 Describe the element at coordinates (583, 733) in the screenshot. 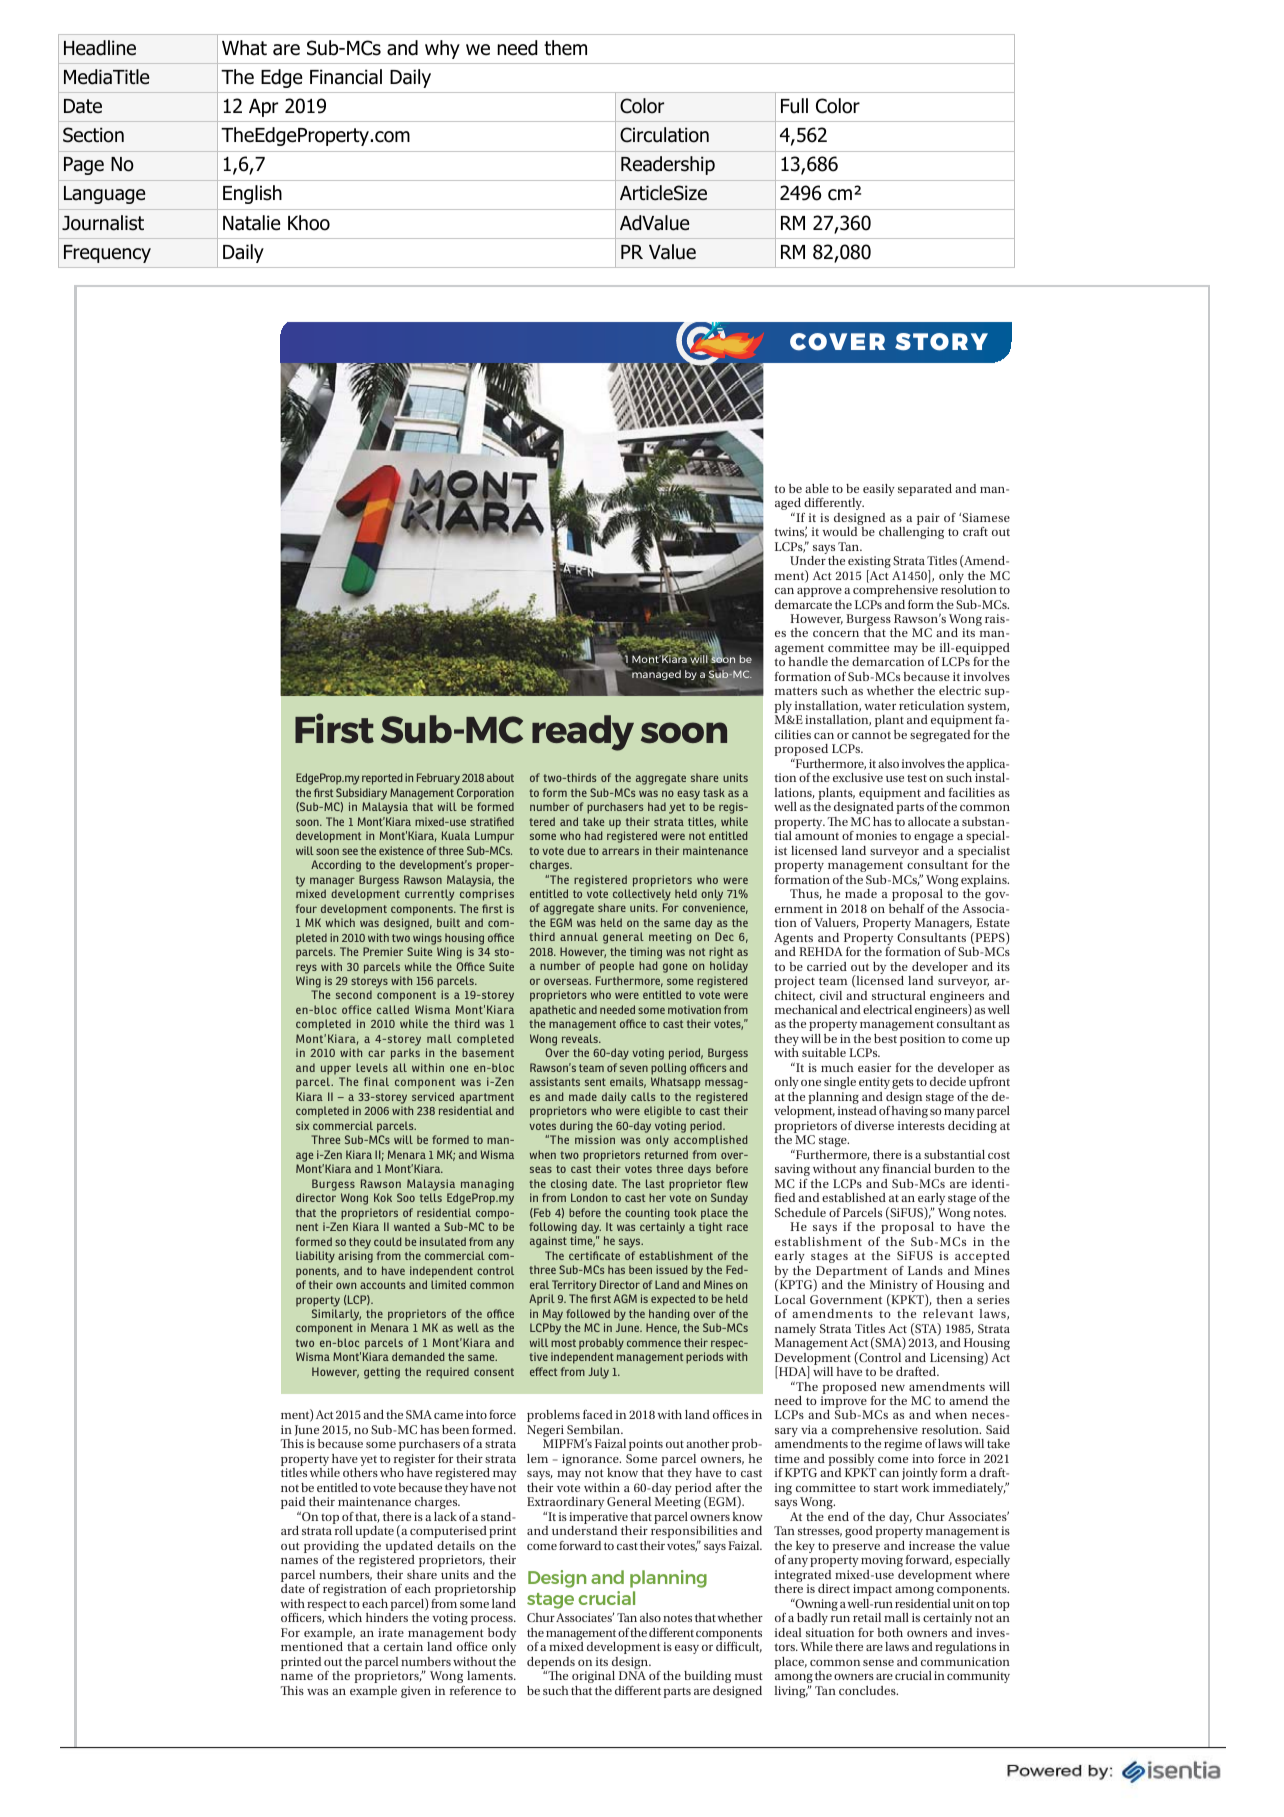

I see `ready` at that location.
